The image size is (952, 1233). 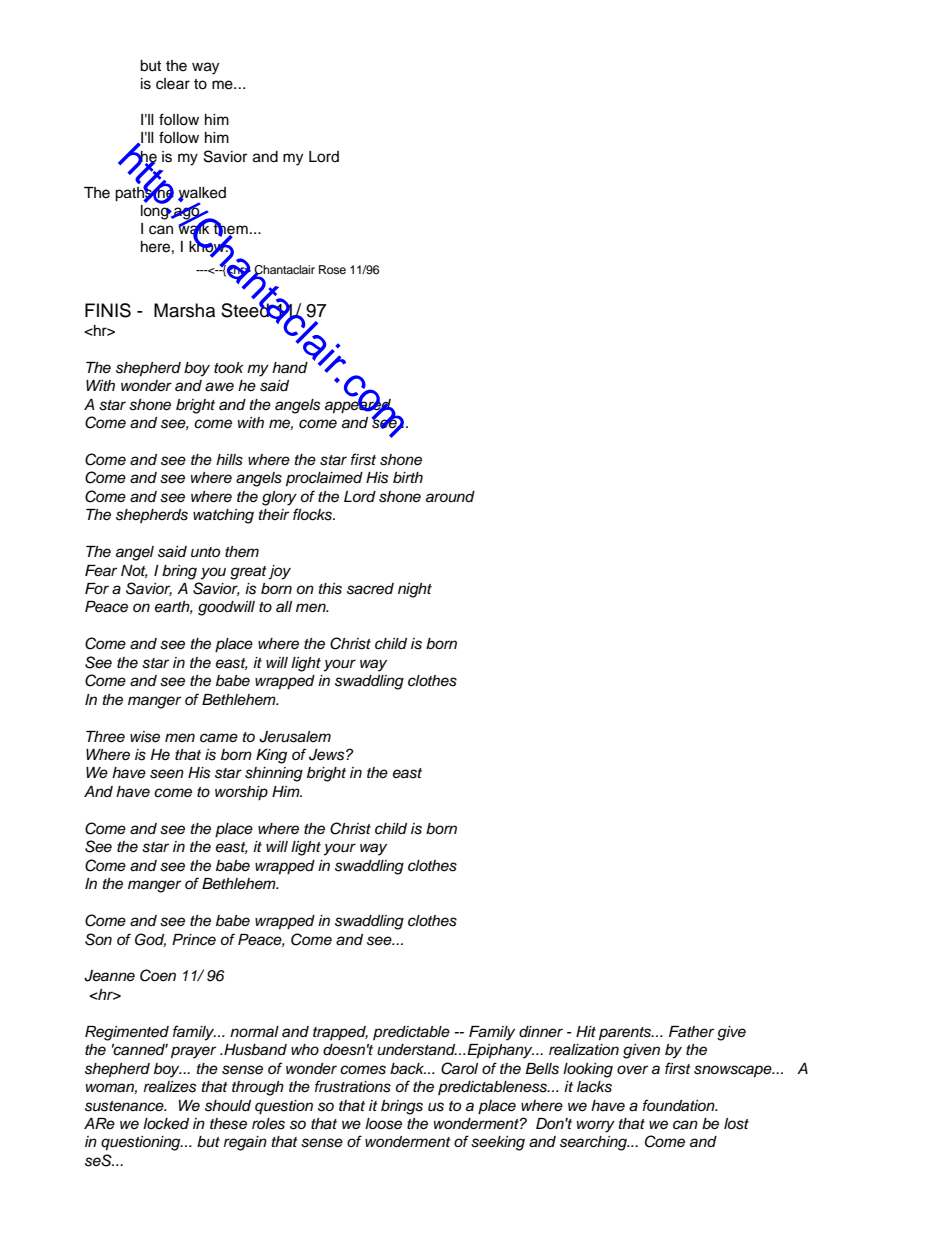 I want to click on seen, so click(x=167, y=774).
